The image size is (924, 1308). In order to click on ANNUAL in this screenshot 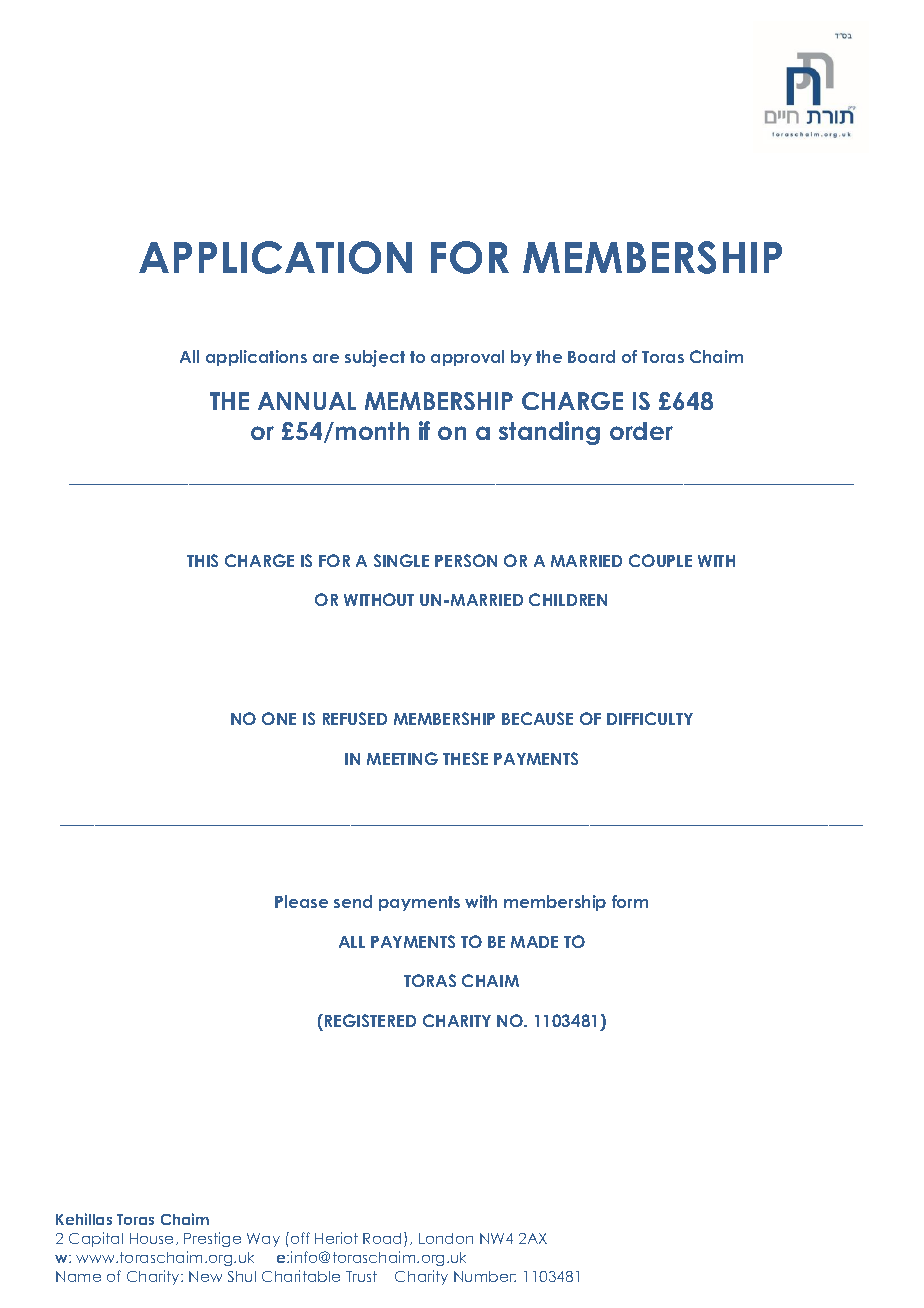, I will do `click(307, 401)`.
